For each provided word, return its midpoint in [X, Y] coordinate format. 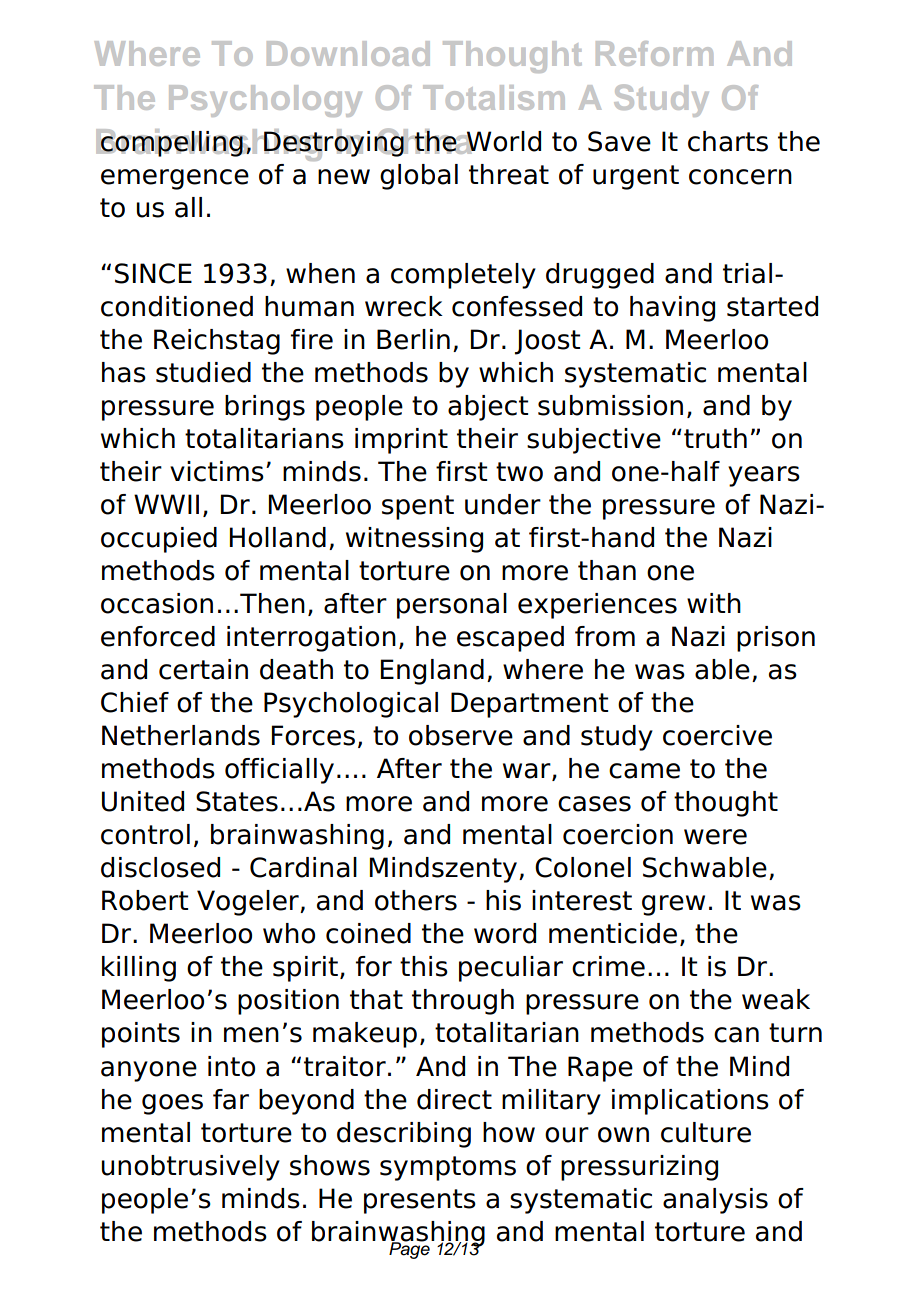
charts [728, 141]
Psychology [265, 101]
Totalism [494, 97]
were [715, 837]
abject [488, 408]
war [528, 772]
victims [217, 471]
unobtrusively [190, 1168]
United [143, 801]
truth [715, 438]
